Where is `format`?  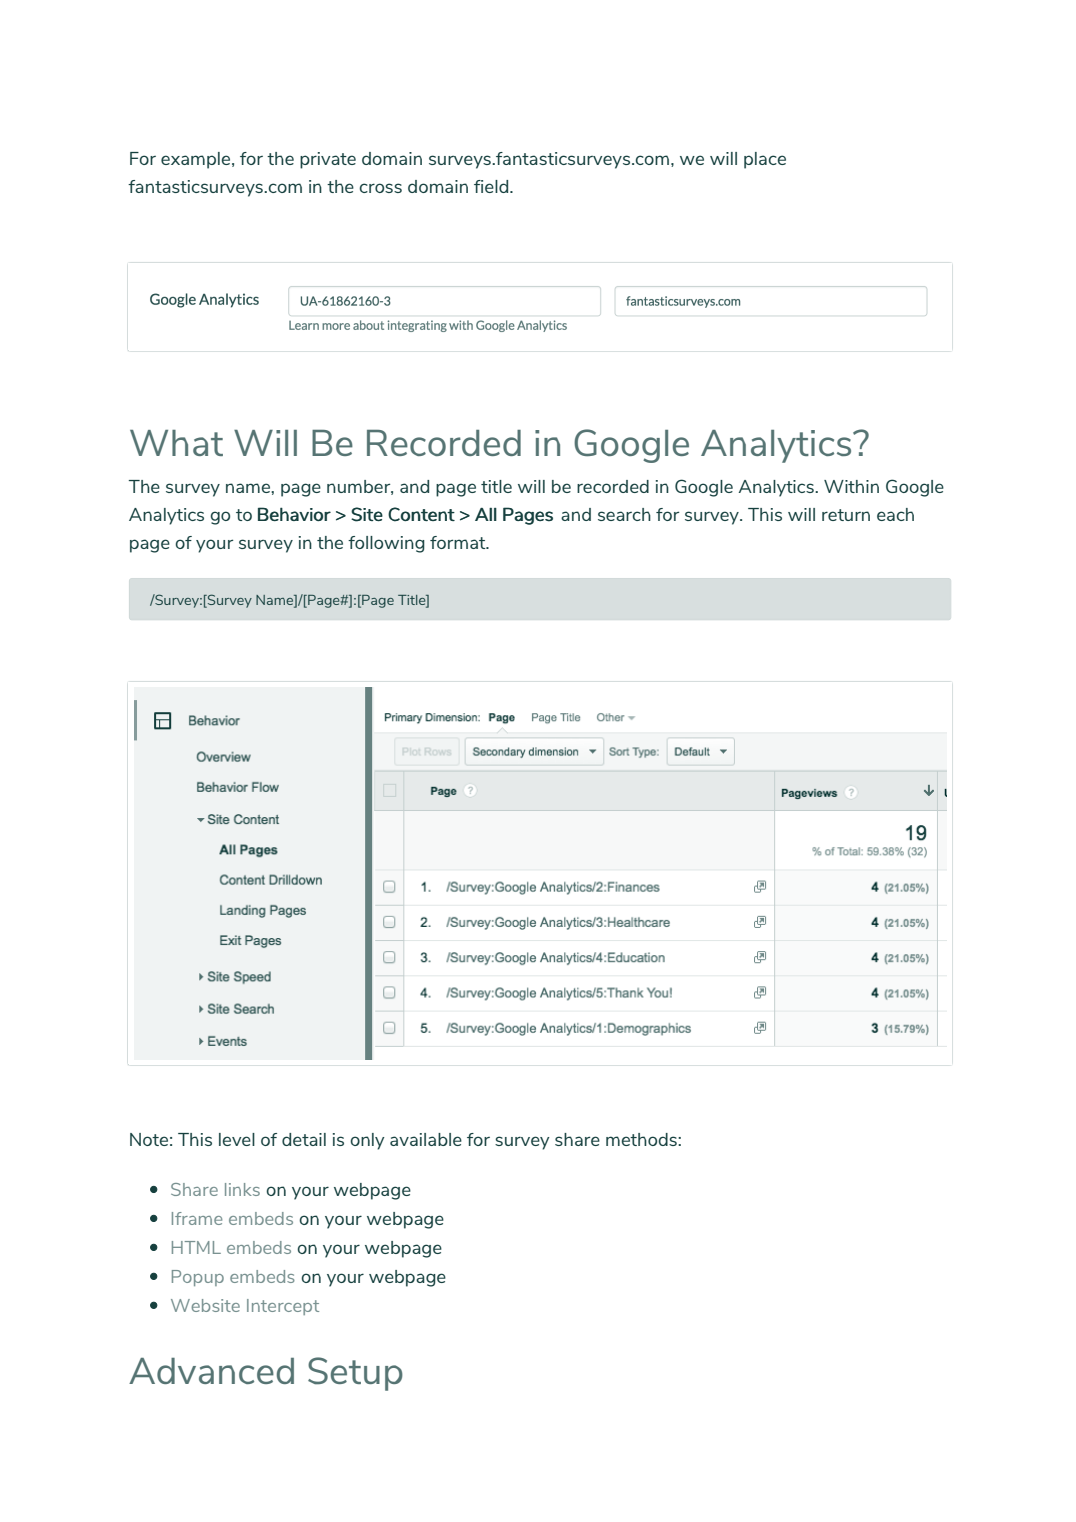 format is located at coordinates (459, 542).
